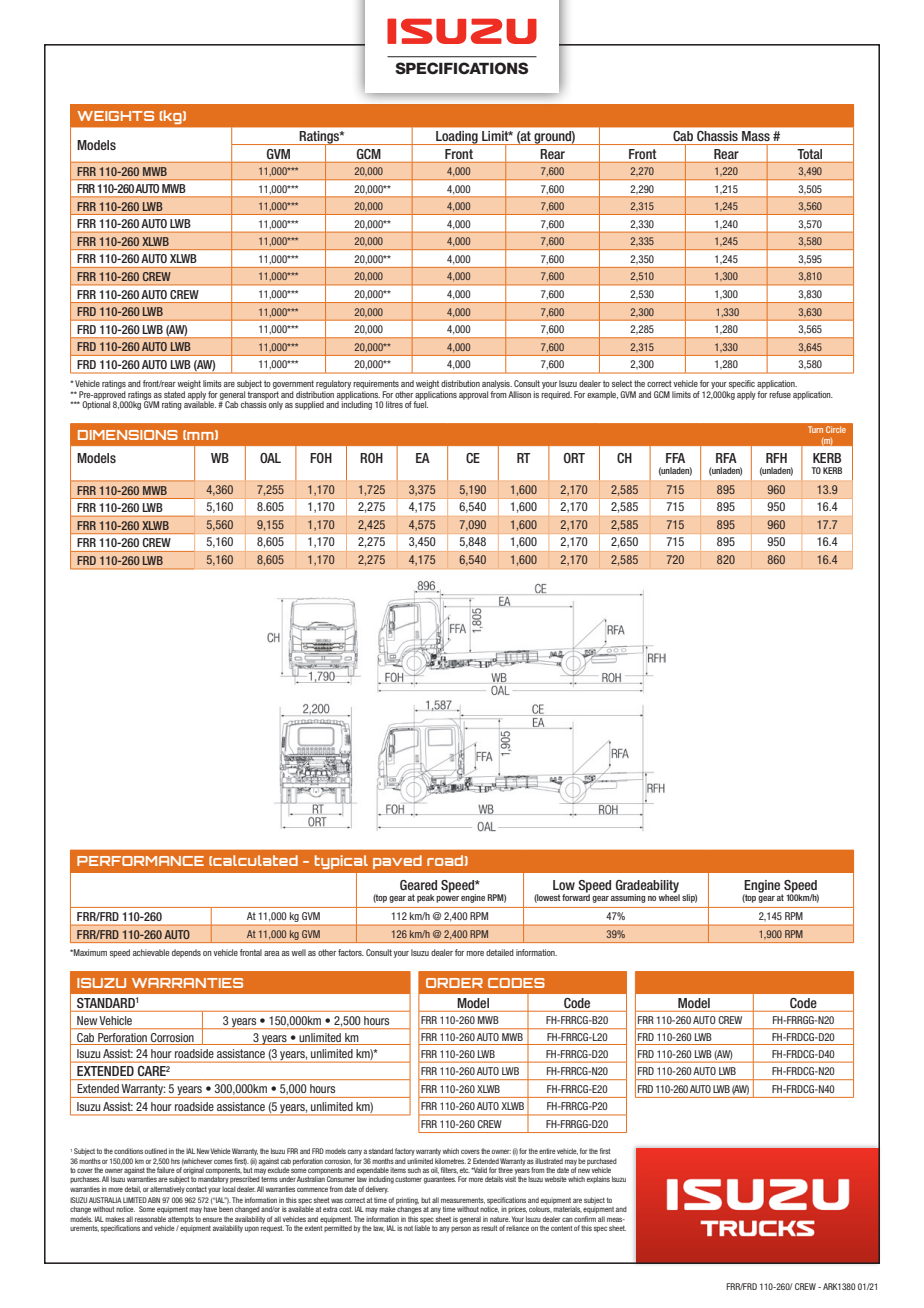 The image size is (924, 1308). What do you see at coordinates (780, 394) in the screenshot?
I see `refuse` at bounding box center [780, 394].
